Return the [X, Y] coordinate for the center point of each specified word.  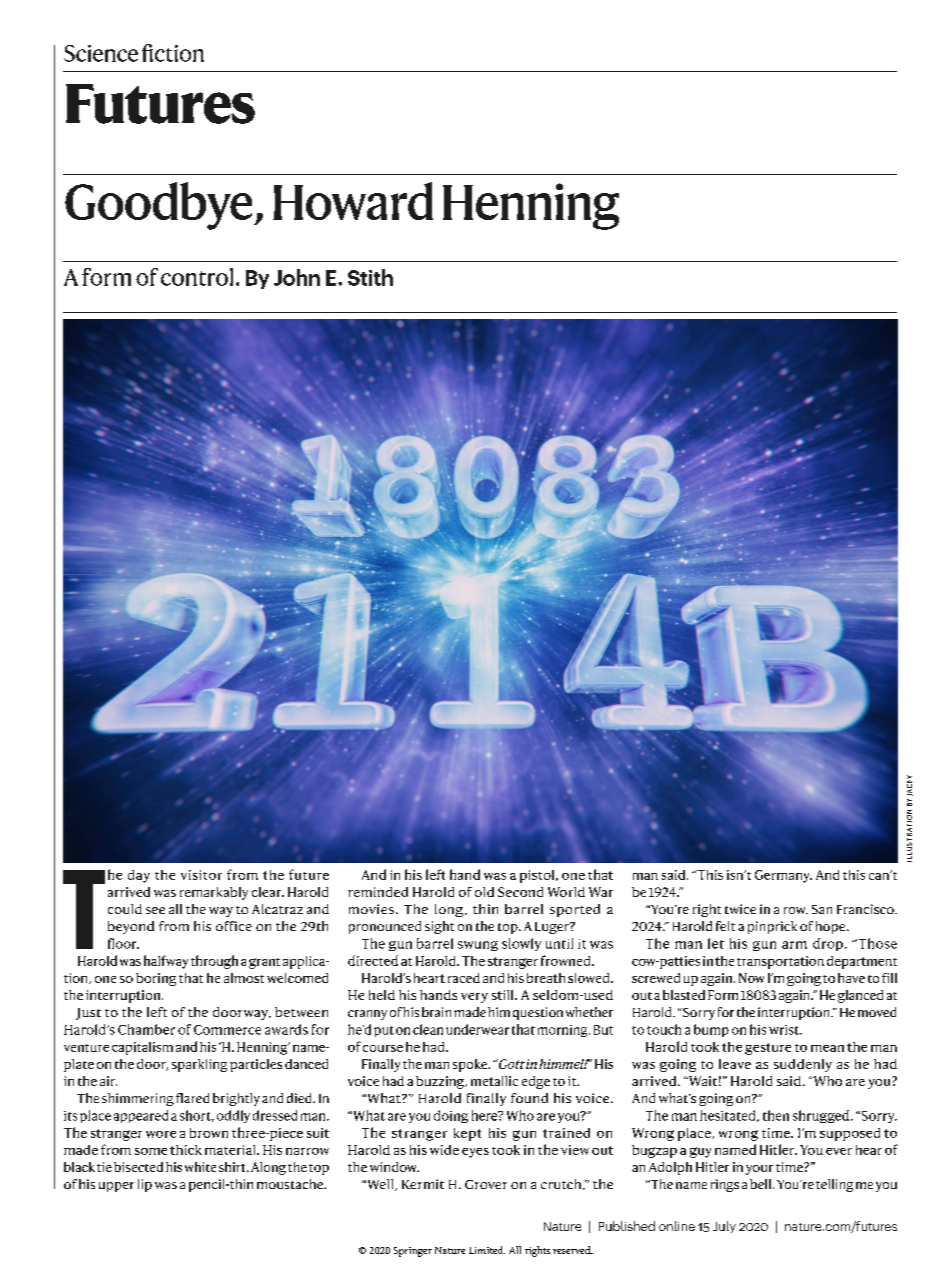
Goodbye [160, 206]
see [155, 910]
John [297, 277]
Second [520, 892]
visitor [201, 875]
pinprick [772, 927]
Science [101, 53]
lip [145, 1185]
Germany [783, 876]
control [197, 277]
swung [478, 946]
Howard [353, 201]
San [822, 909]
